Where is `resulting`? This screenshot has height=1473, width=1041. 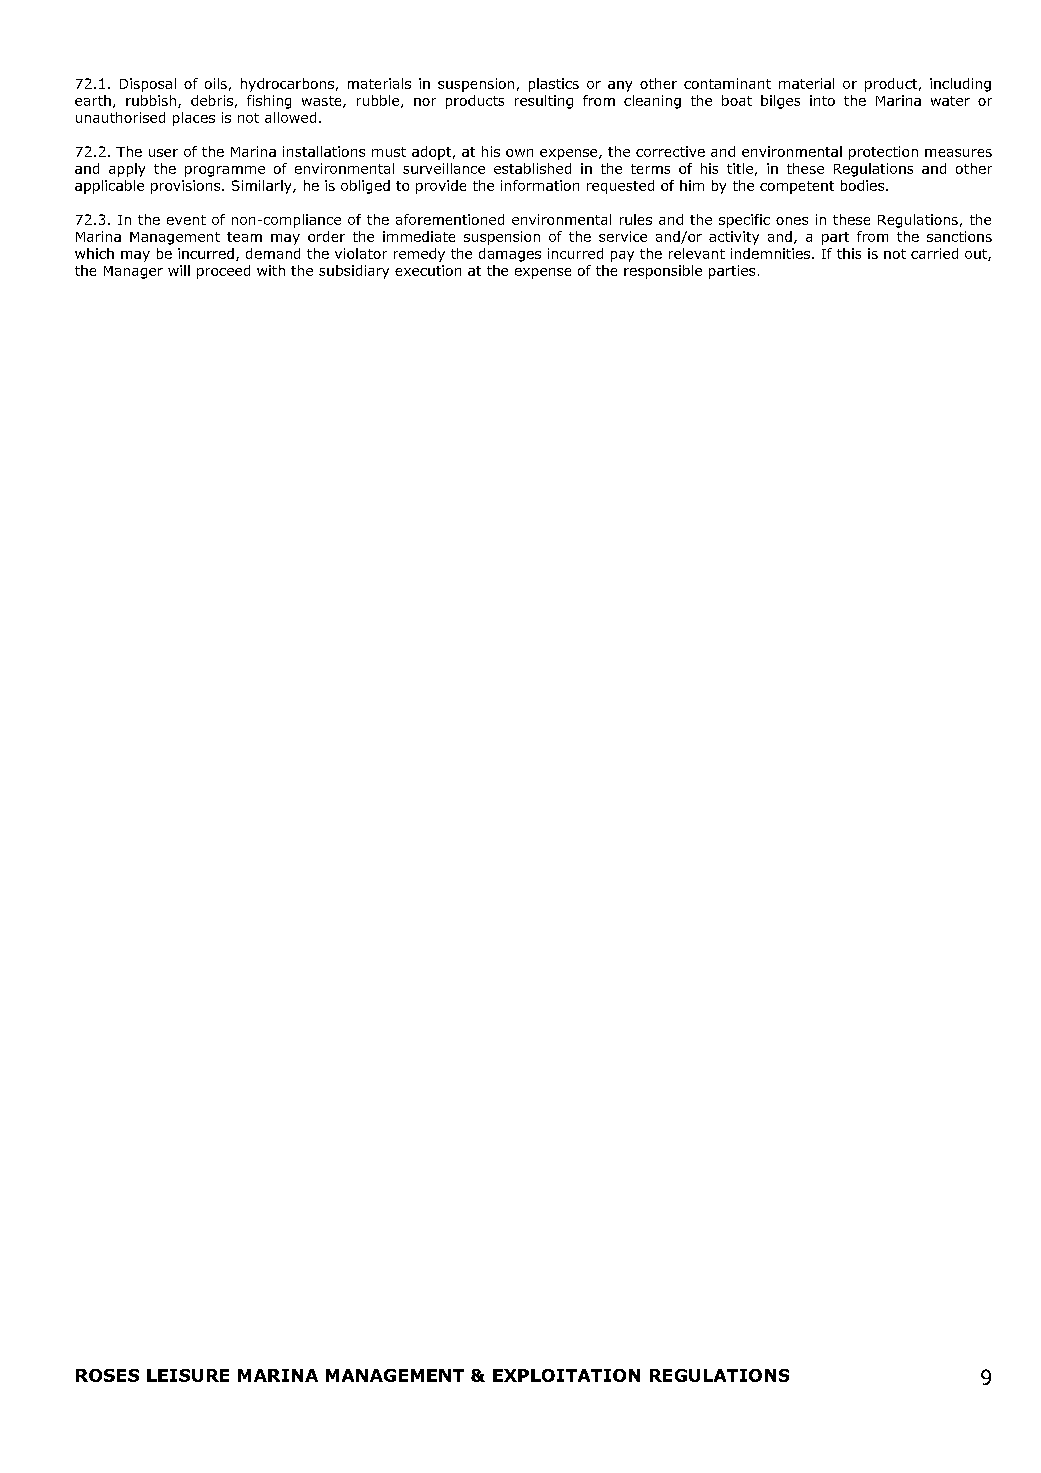 resulting is located at coordinates (544, 102).
